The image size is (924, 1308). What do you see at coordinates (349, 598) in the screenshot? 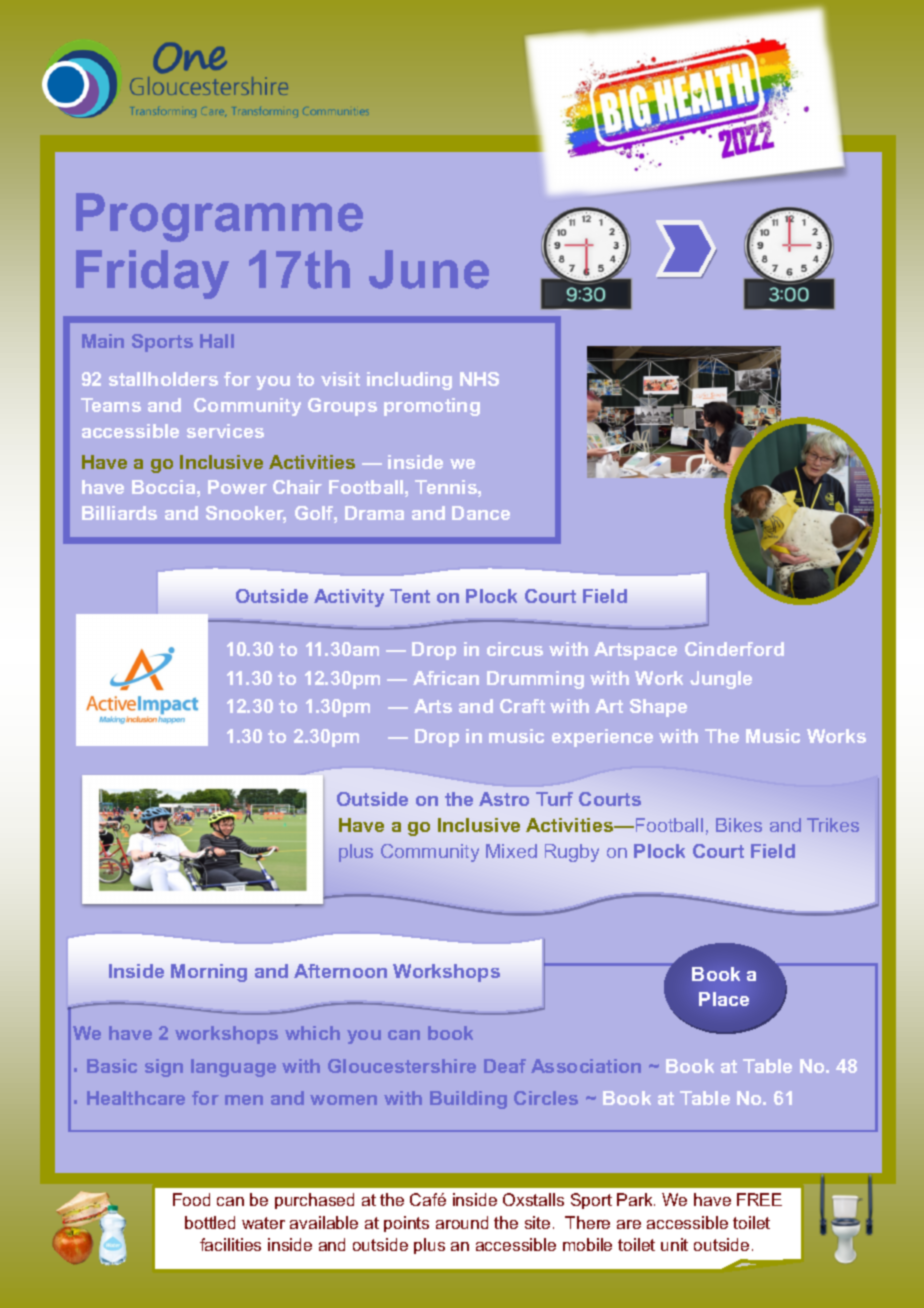
I see `Activity` at bounding box center [349, 598].
